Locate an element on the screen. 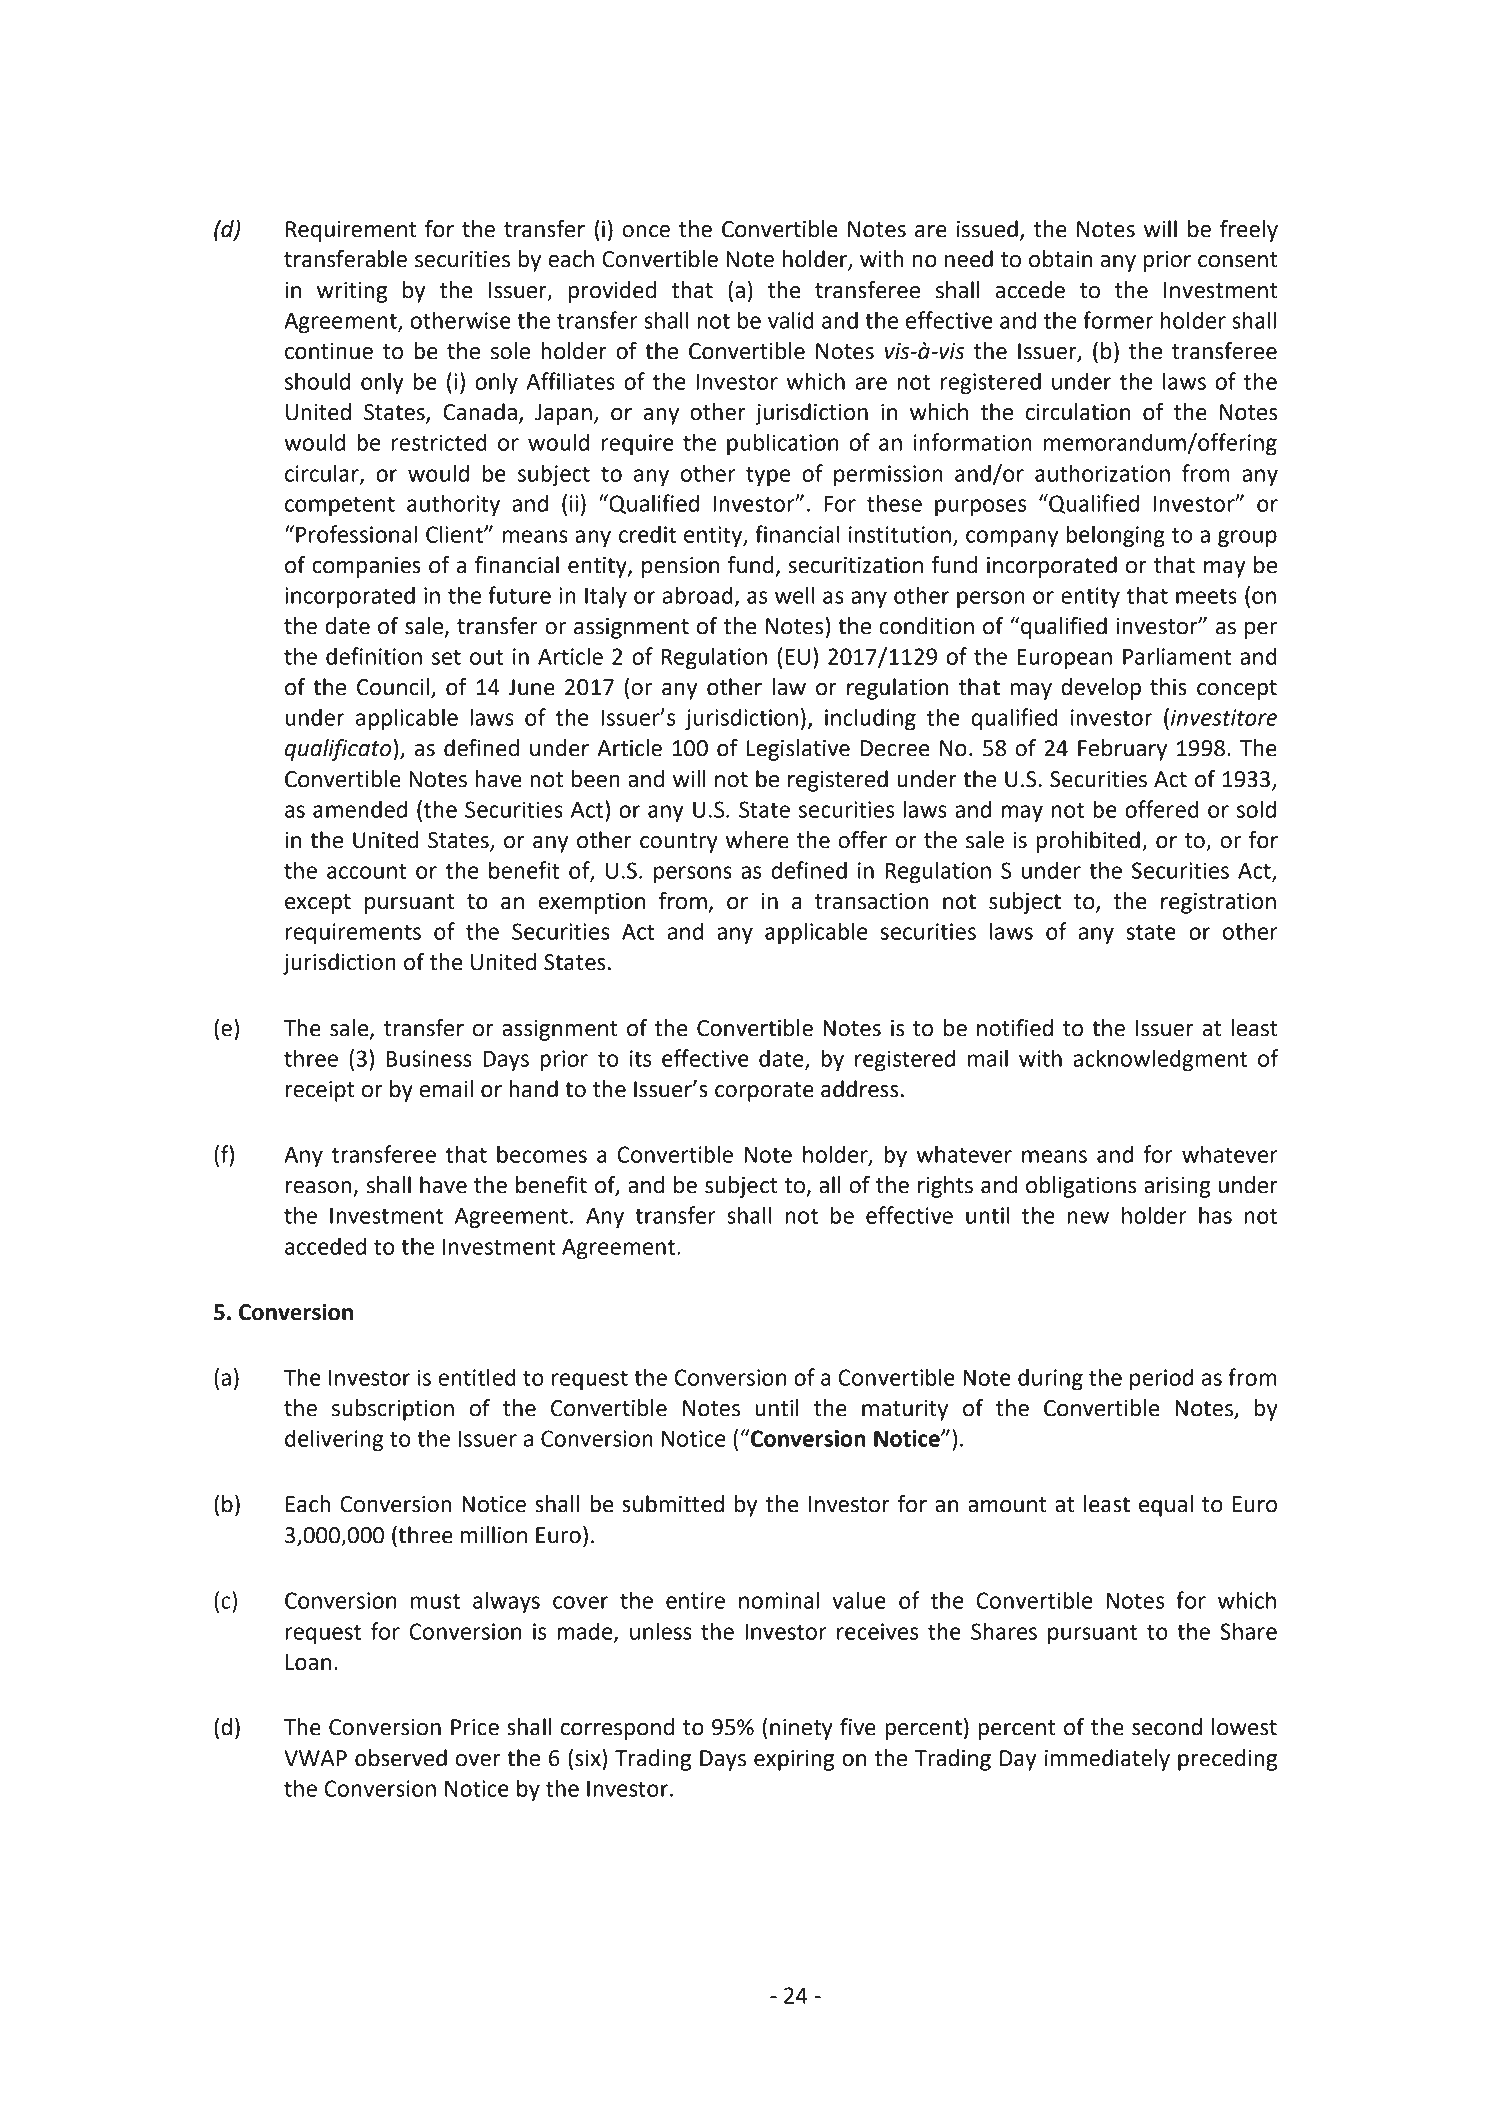 The width and height of the screenshot is (1491, 2108). new is located at coordinates (1088, 1217).
